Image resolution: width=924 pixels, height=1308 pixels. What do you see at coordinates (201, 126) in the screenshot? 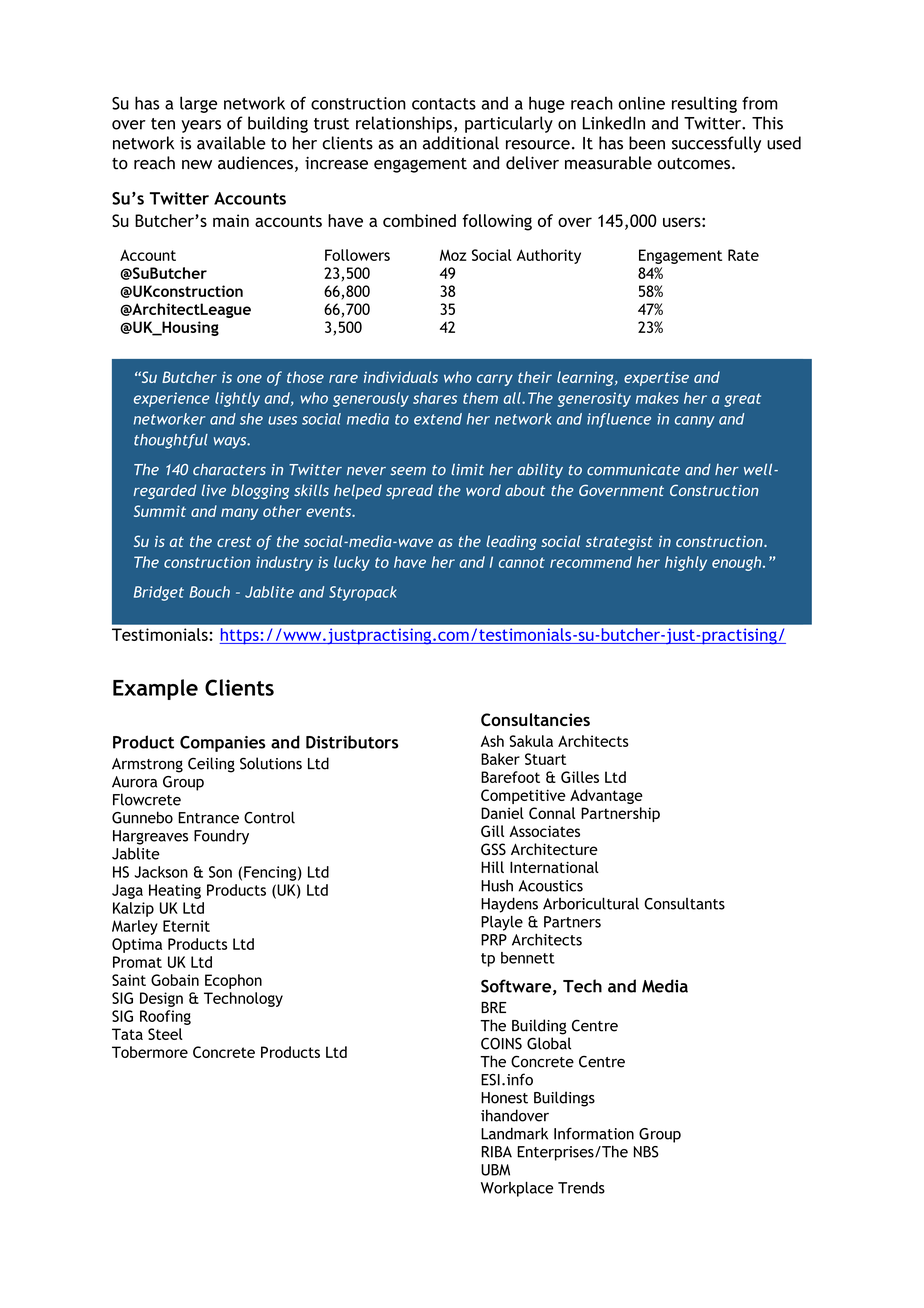
I see `years` at bounding box center [201, 126].
